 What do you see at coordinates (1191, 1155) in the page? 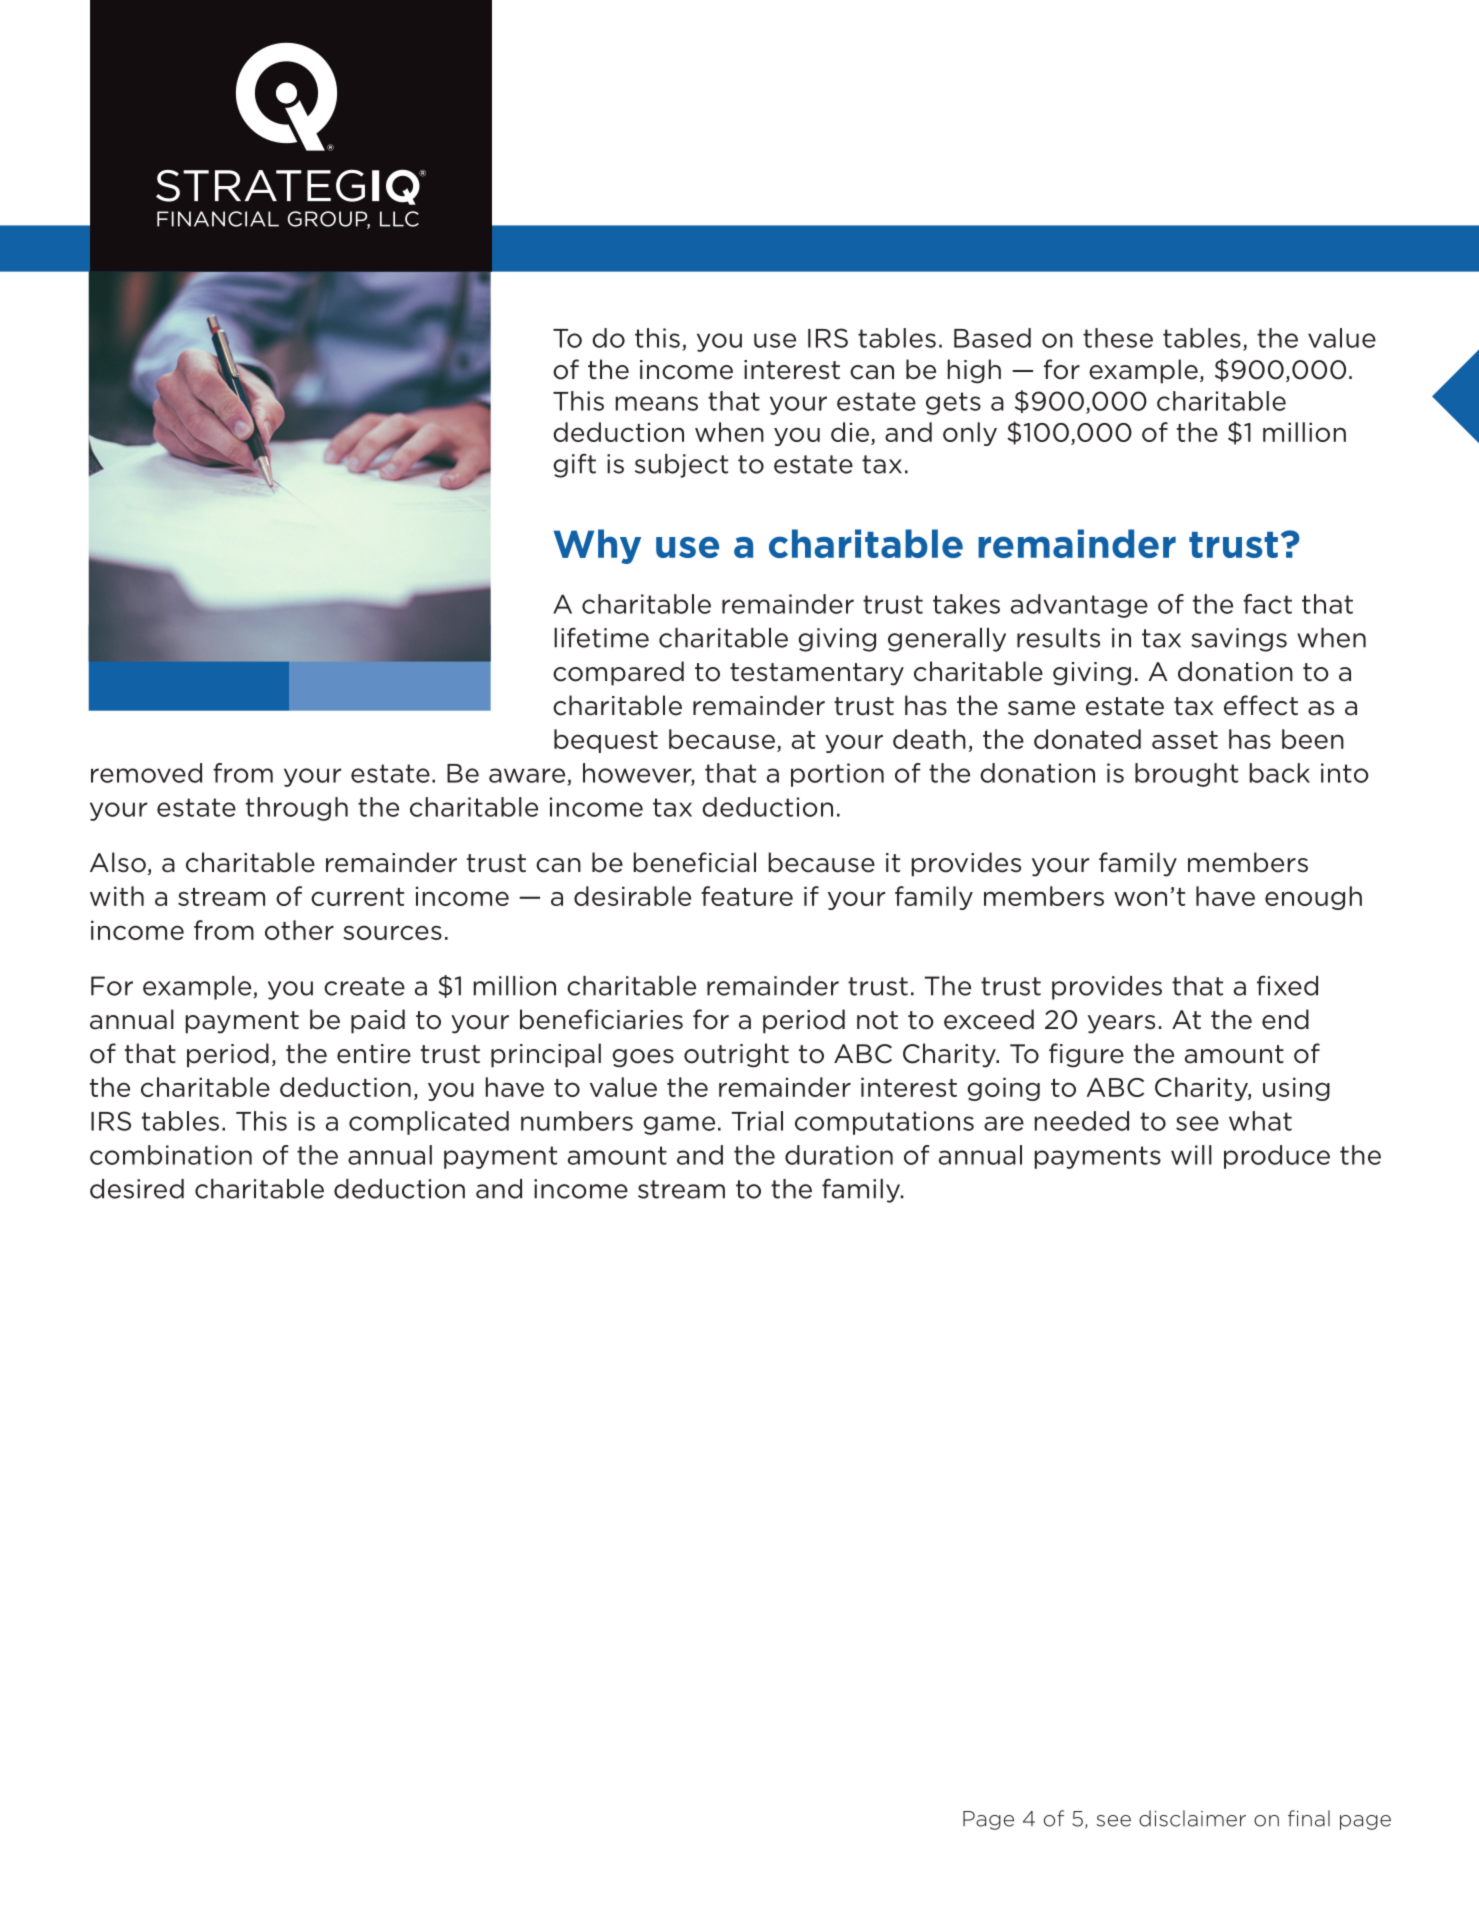
I see `will` at bounding box center [1191, 1155].
